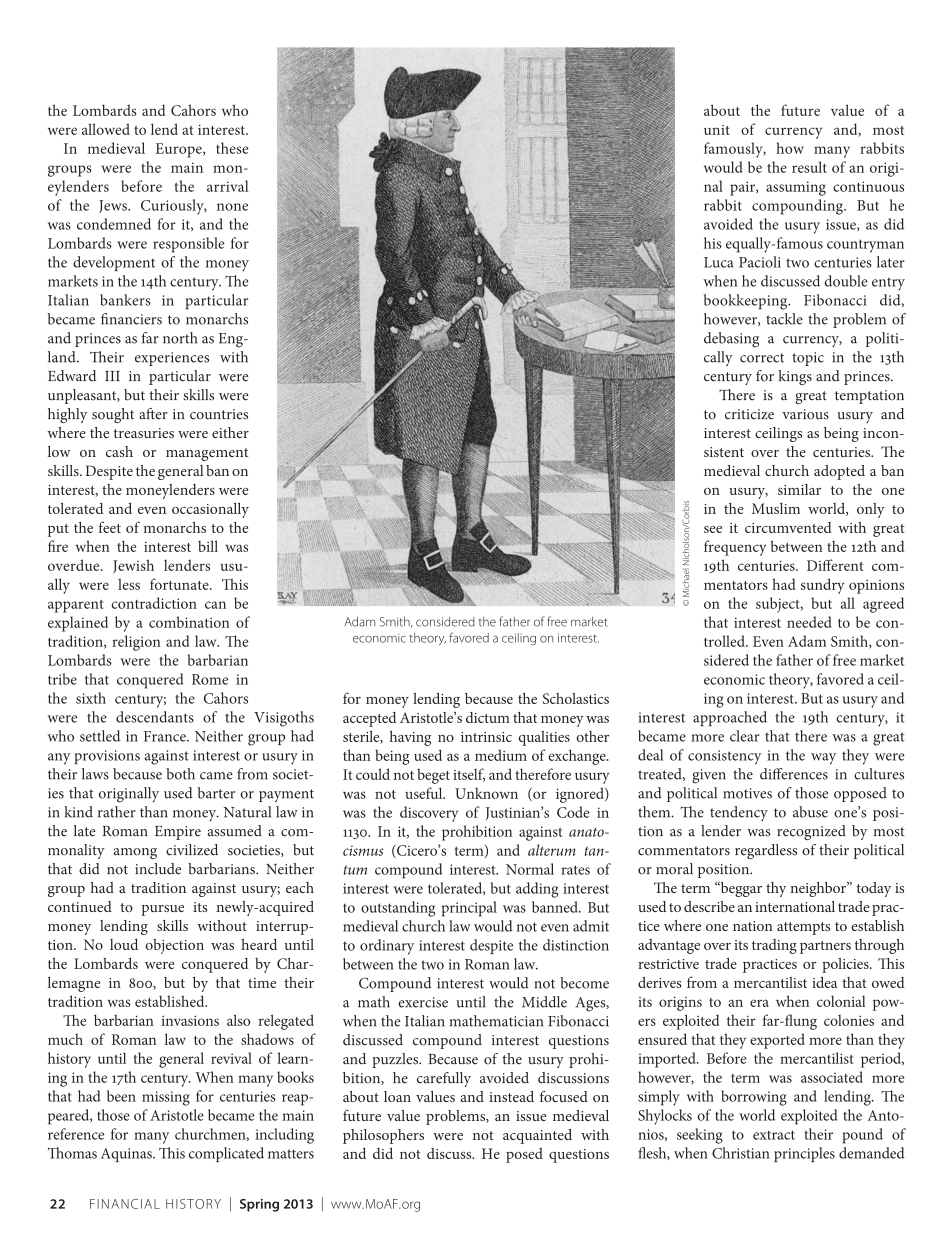  I want to click on result, so click(809, 167).
